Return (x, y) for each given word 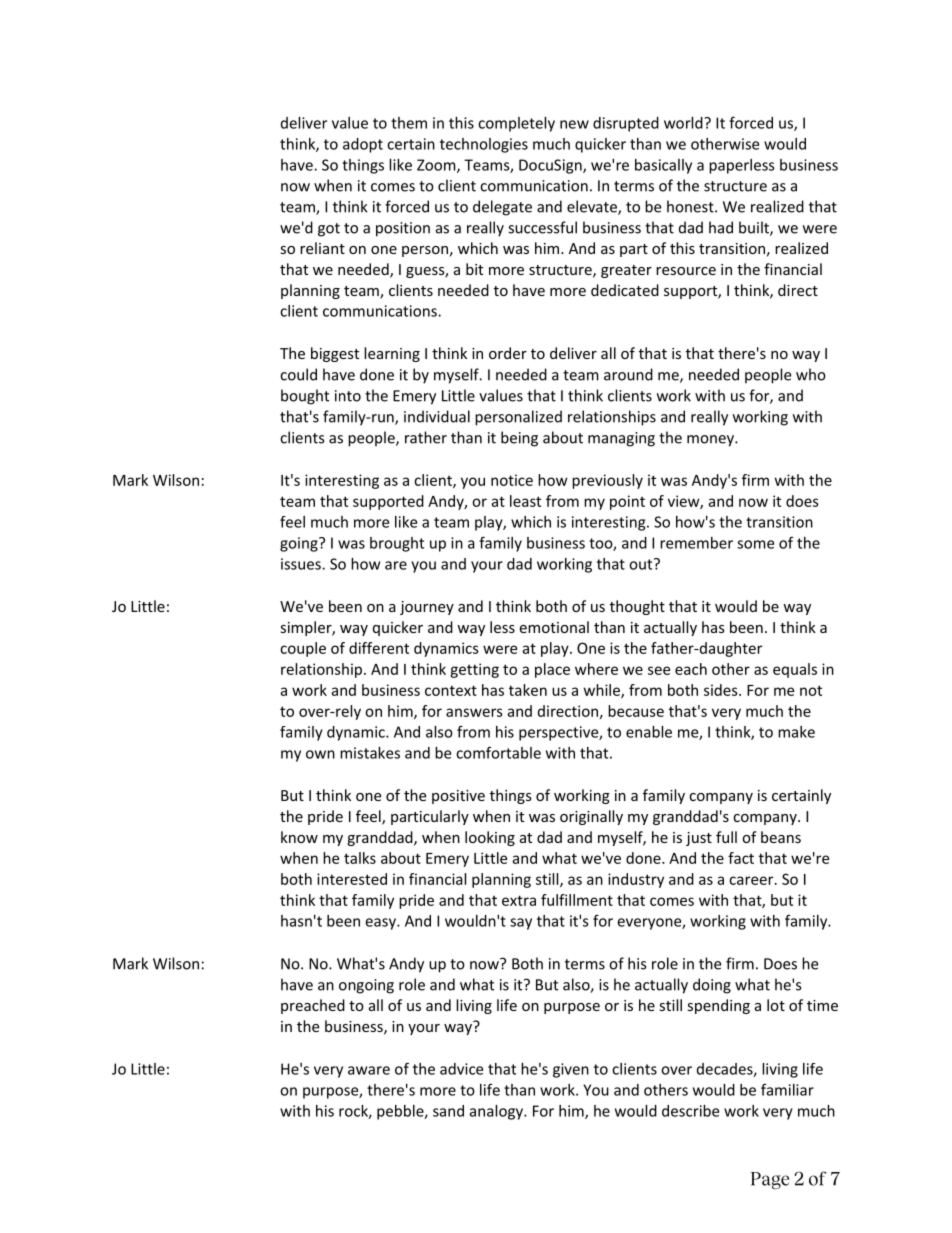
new (574, 124)
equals (795, 670)
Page (770, 1180)
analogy (497, 1112)
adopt (363, 145)
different (379, 648)
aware (369, 1070)
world (684, 123)
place (552, 670)
